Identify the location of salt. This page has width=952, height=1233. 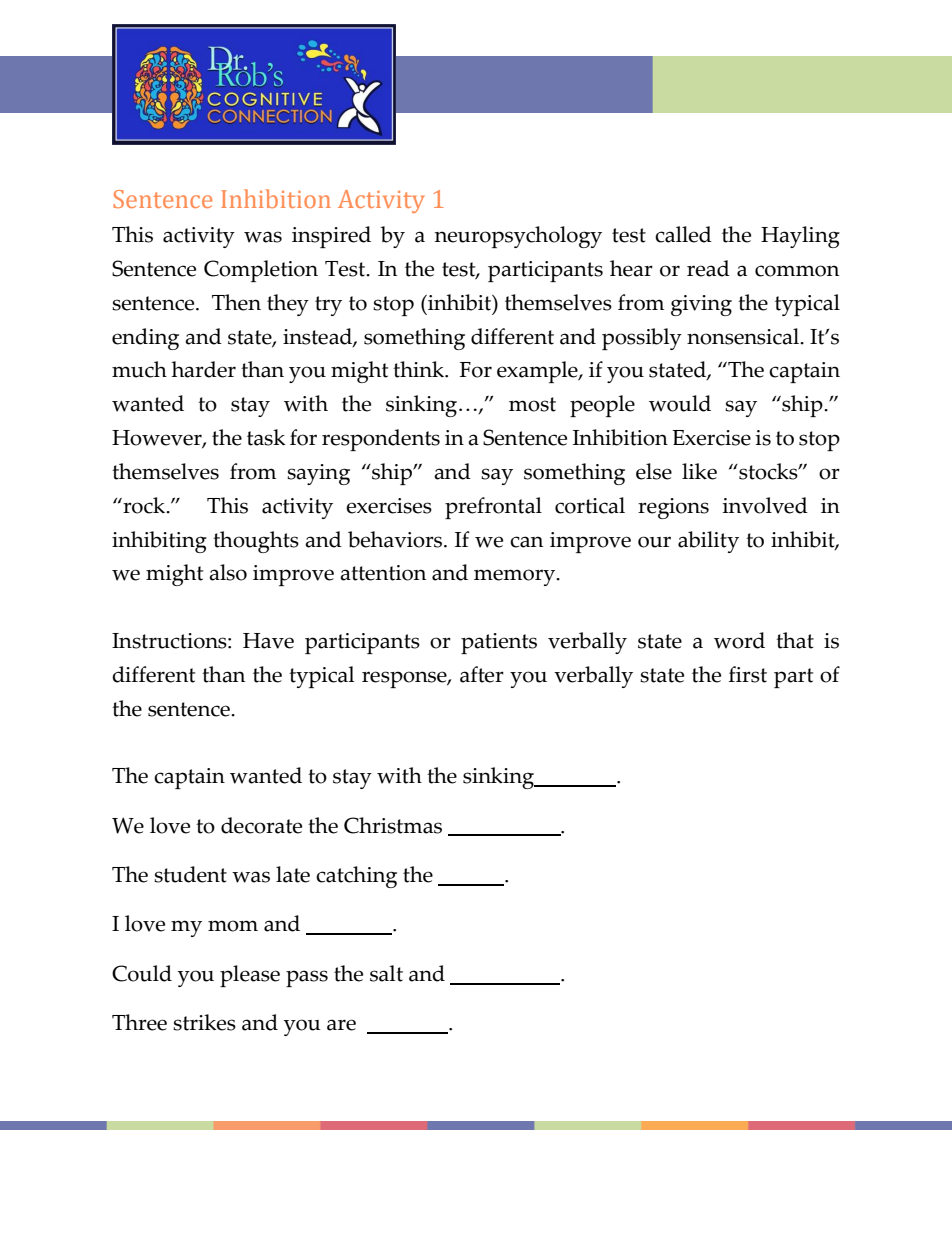
(386, 973).
